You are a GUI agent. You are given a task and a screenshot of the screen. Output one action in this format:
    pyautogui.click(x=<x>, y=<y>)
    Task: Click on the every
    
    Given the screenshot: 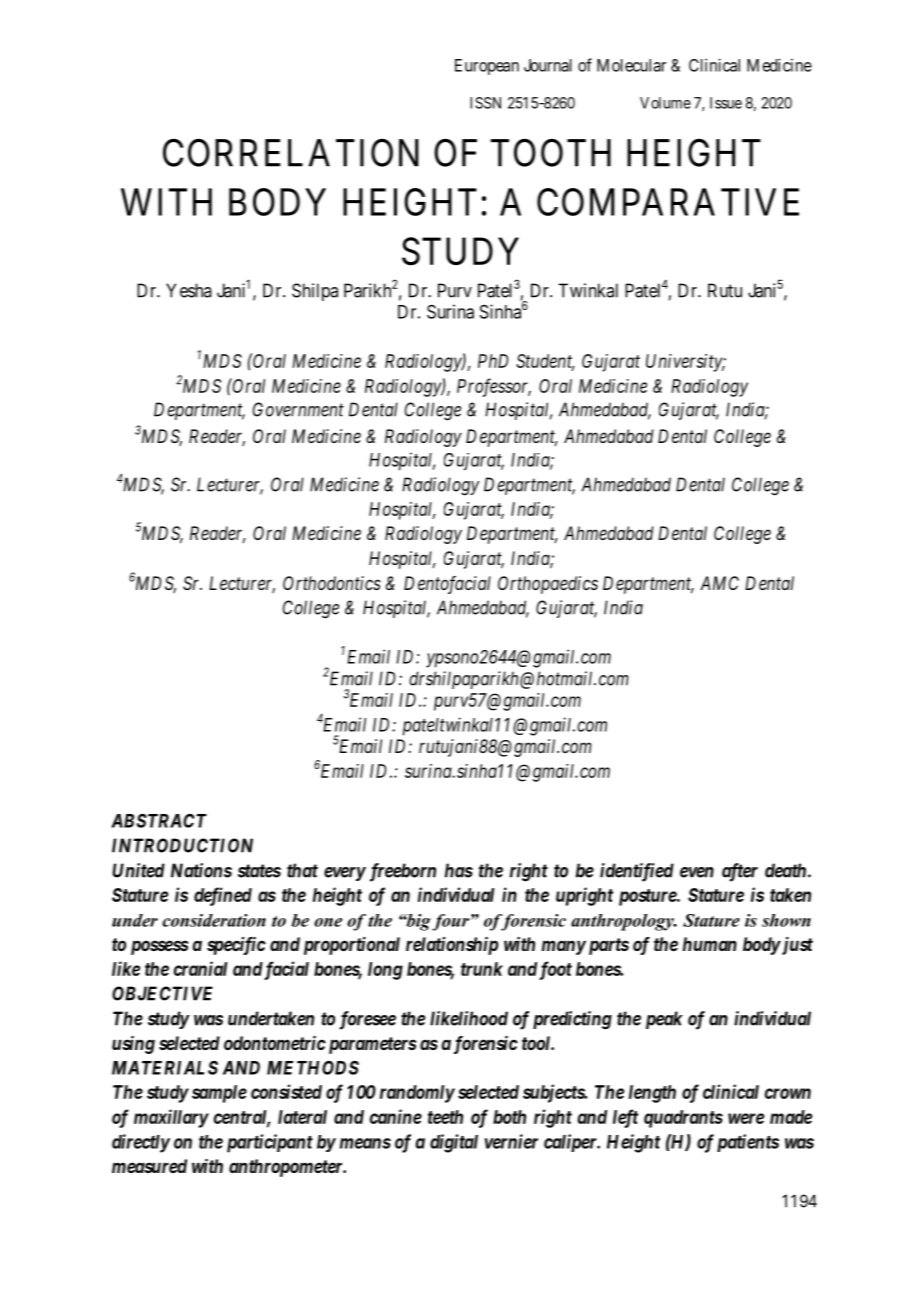 What is the action you would take?
    pyautogui.click(x=345, y=874)
